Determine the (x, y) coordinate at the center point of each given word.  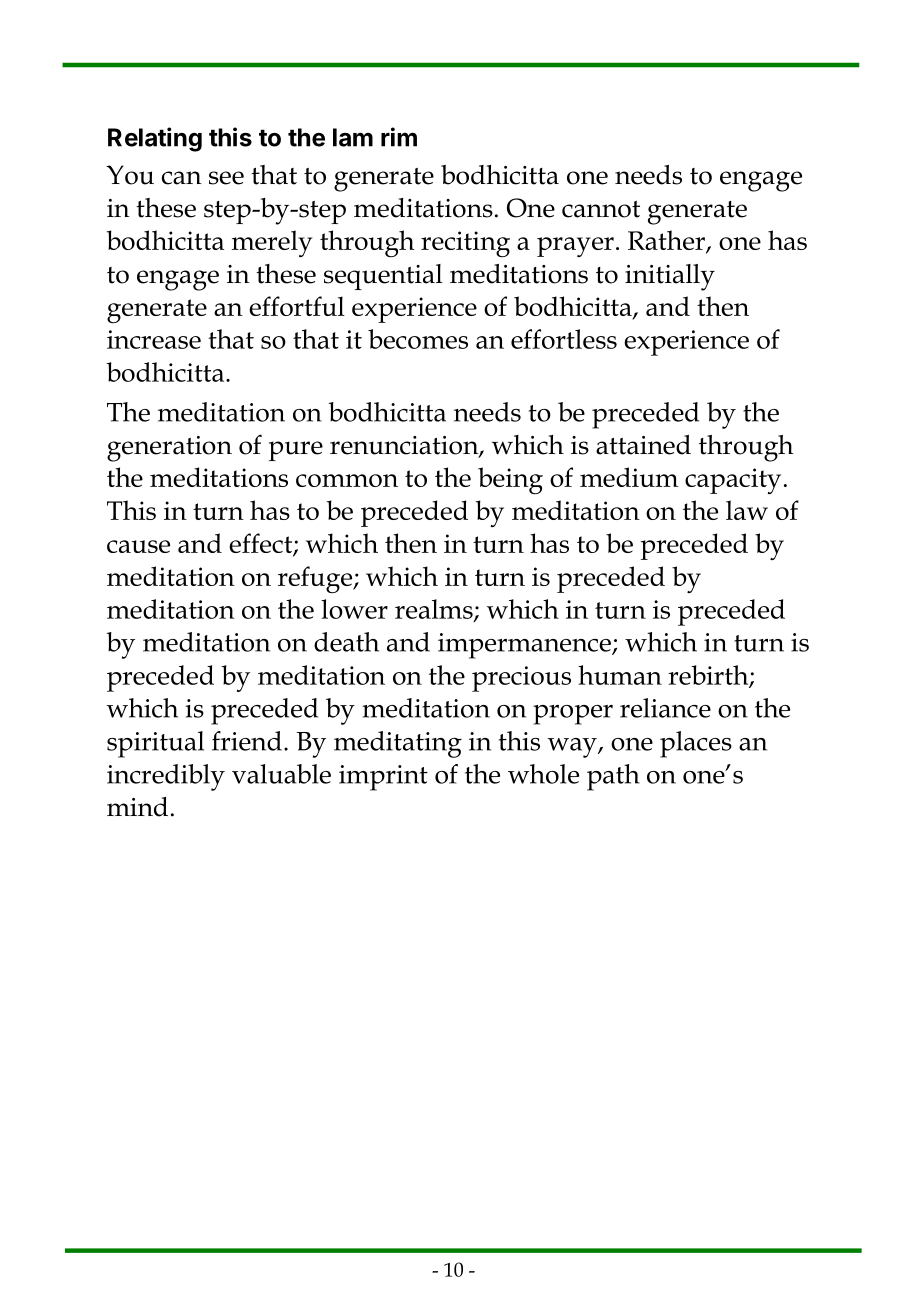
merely (272, 243)
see (226, 178)
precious (521, 679)
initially (670, 277)
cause (138, 546)
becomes (418, 339)
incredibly (166, 777)
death (346, 642)
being (510, 481)
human (620, 675)
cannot (601, 209)
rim (399, 137)
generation (169, 449)
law (747, 510)
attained (643, 445)
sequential (383, 277)
